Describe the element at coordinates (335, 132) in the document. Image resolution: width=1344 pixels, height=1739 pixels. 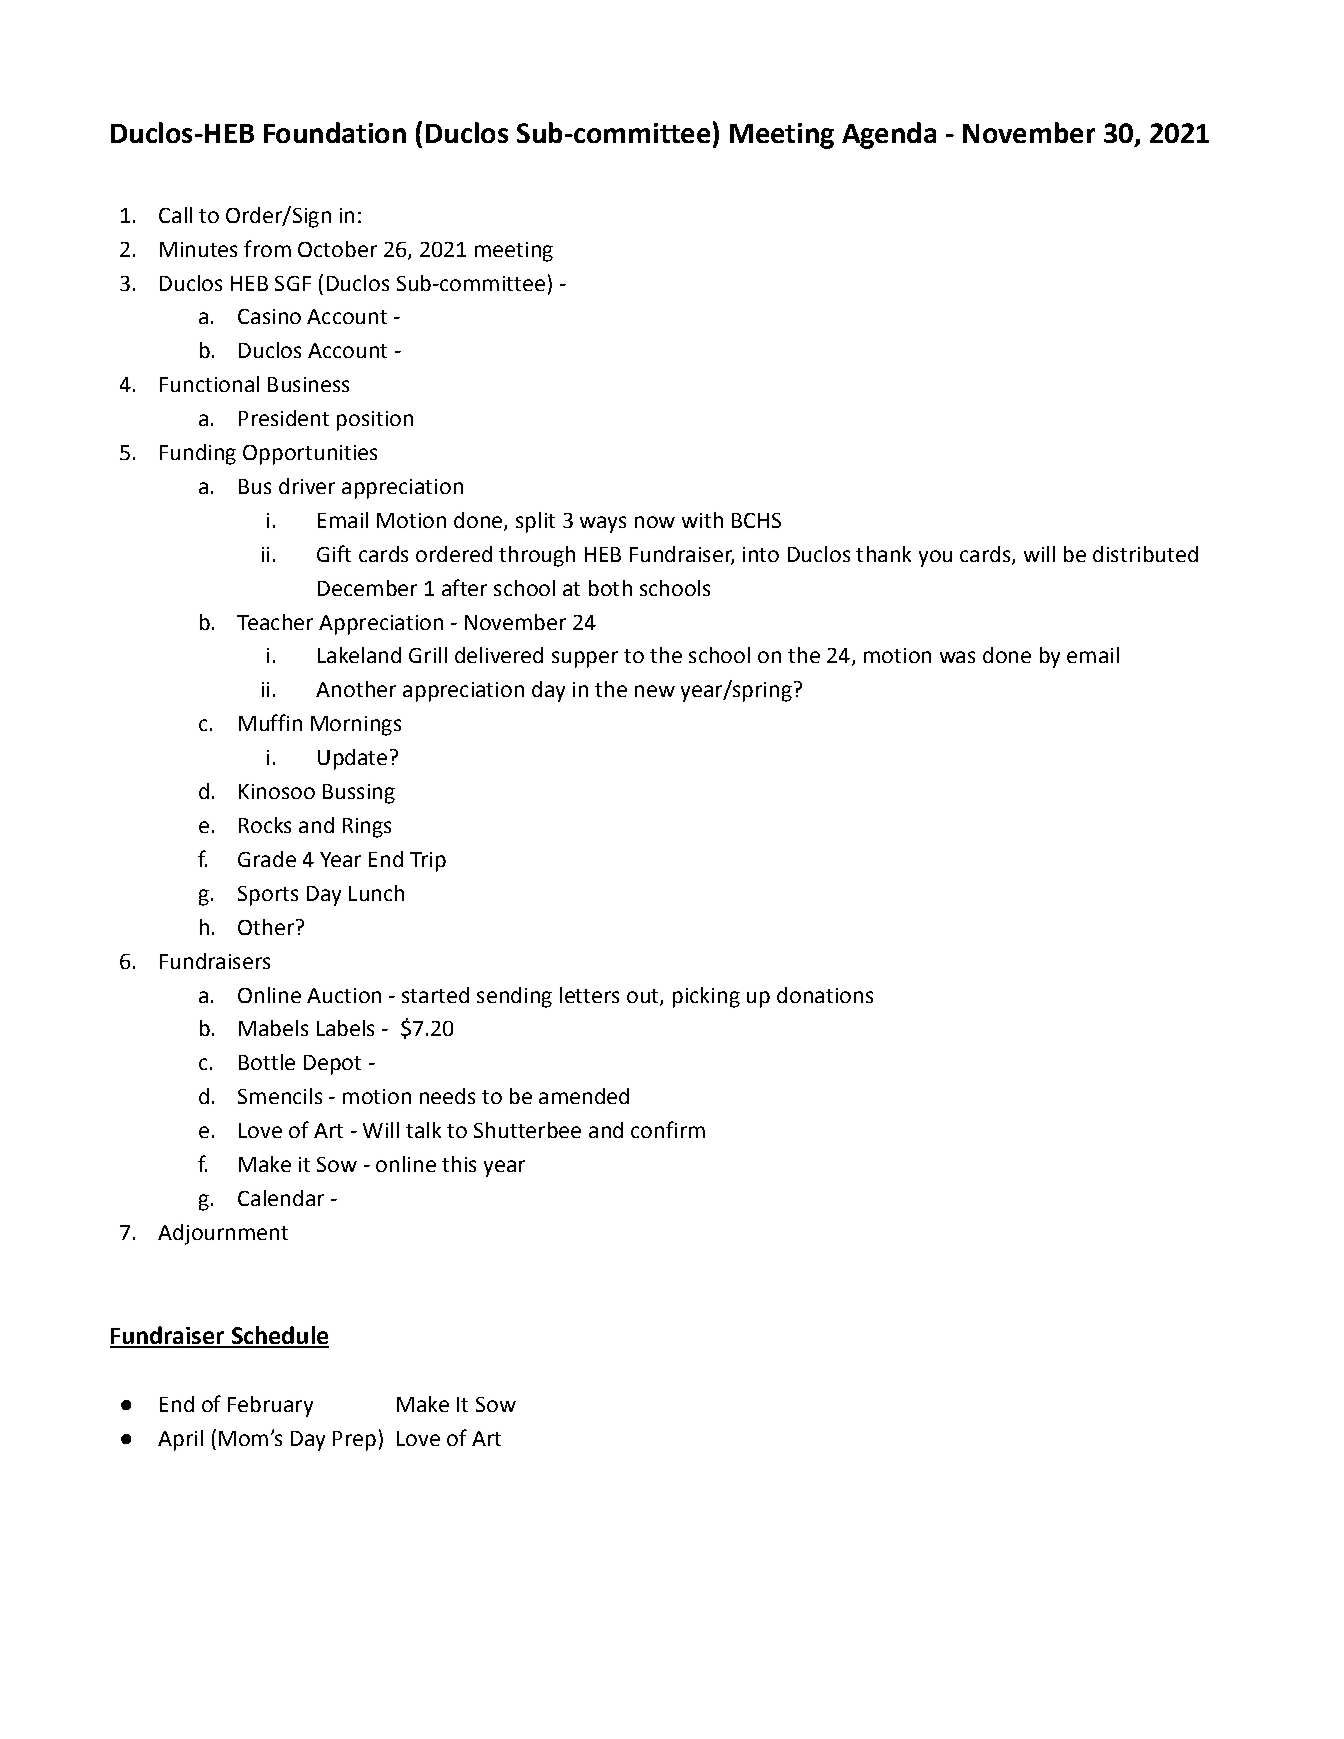
I see `Foundation` at that location.
